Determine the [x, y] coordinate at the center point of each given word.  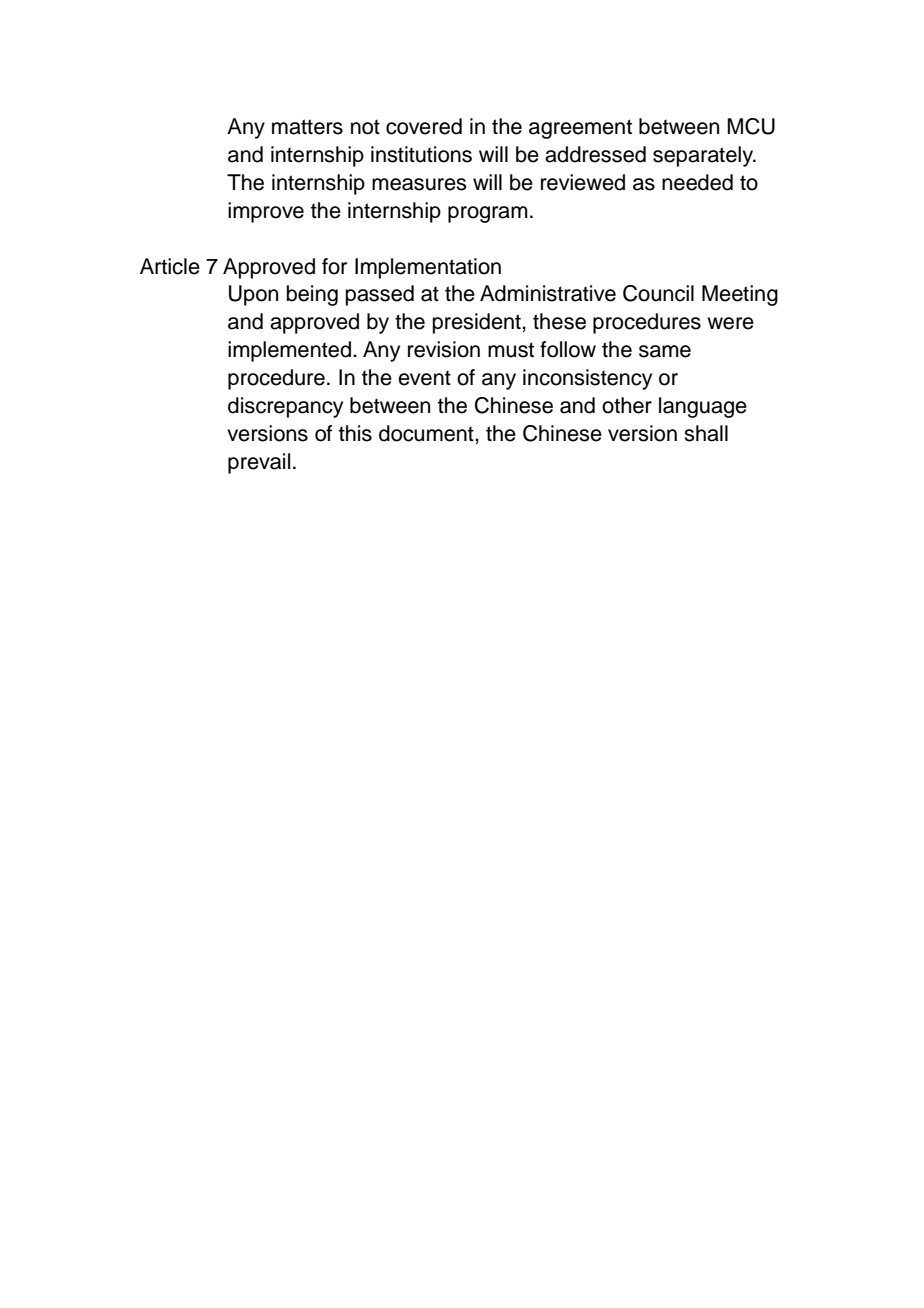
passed [380, 295]
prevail [259, 463]
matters [307, 127]
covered [424, 126]
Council [658, 293]
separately [704, 156]
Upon [253, 295]
